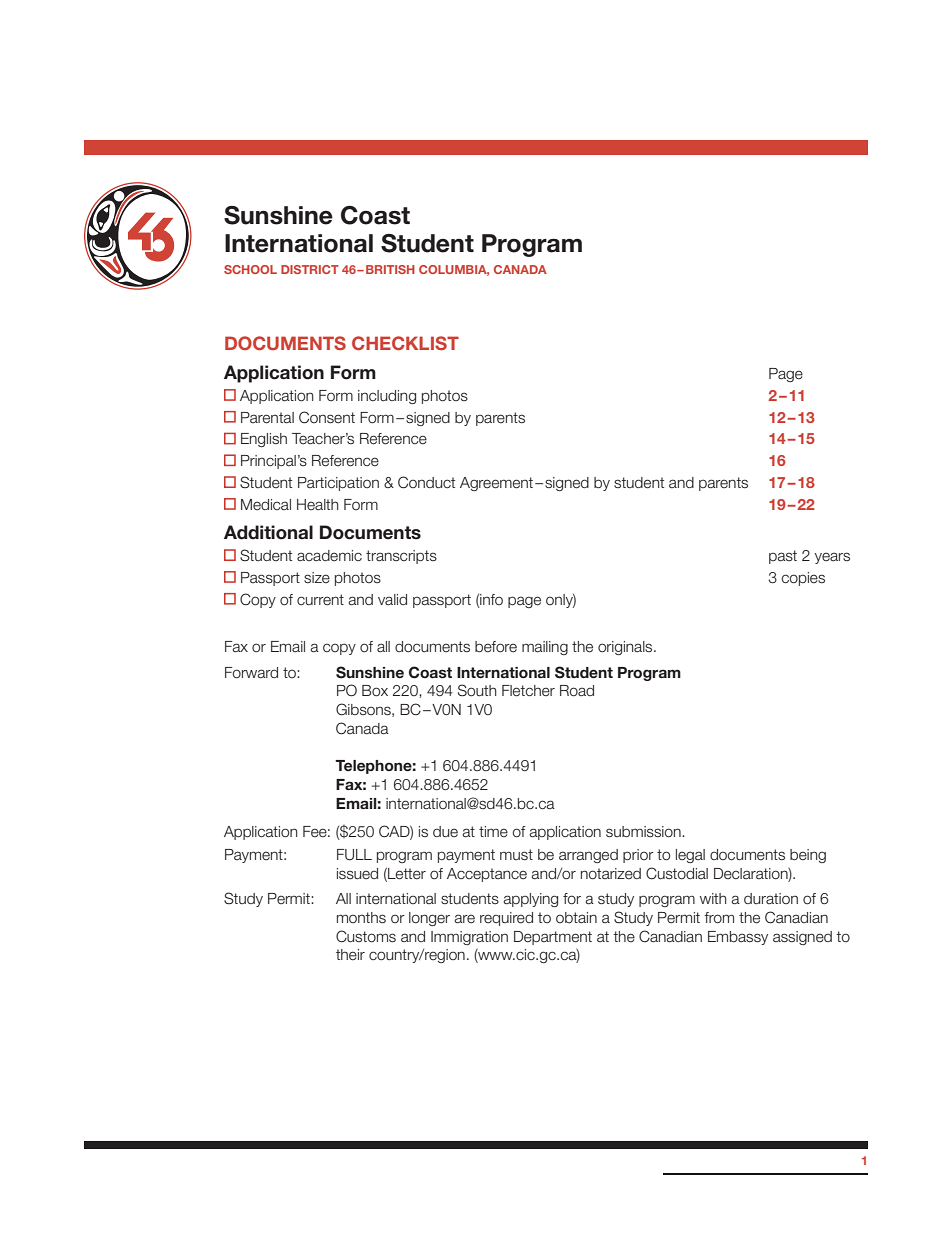  I want to click on CHECKLIST, so click(405, 343).
